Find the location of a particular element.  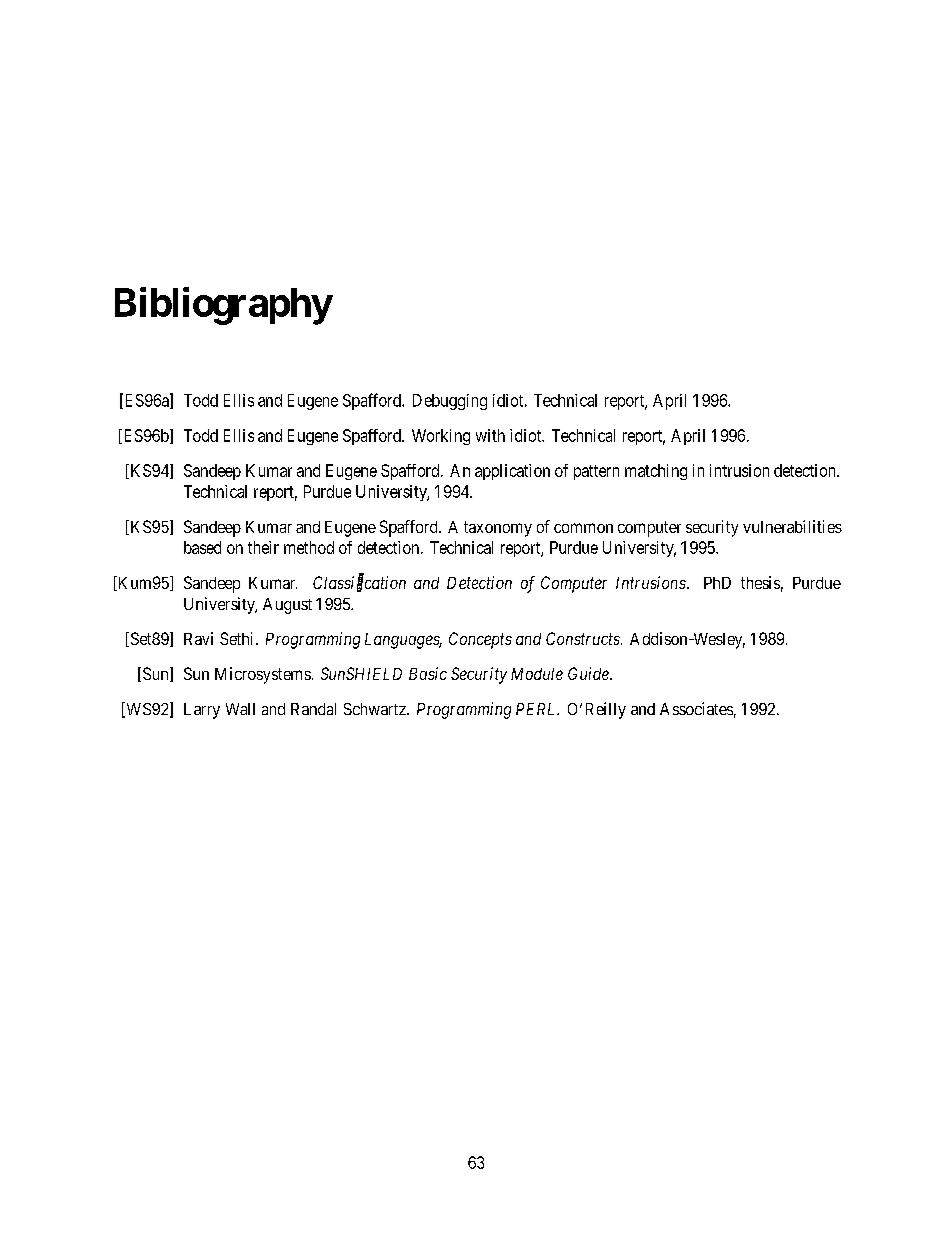

Associates is located at coordinates (696, 708).
